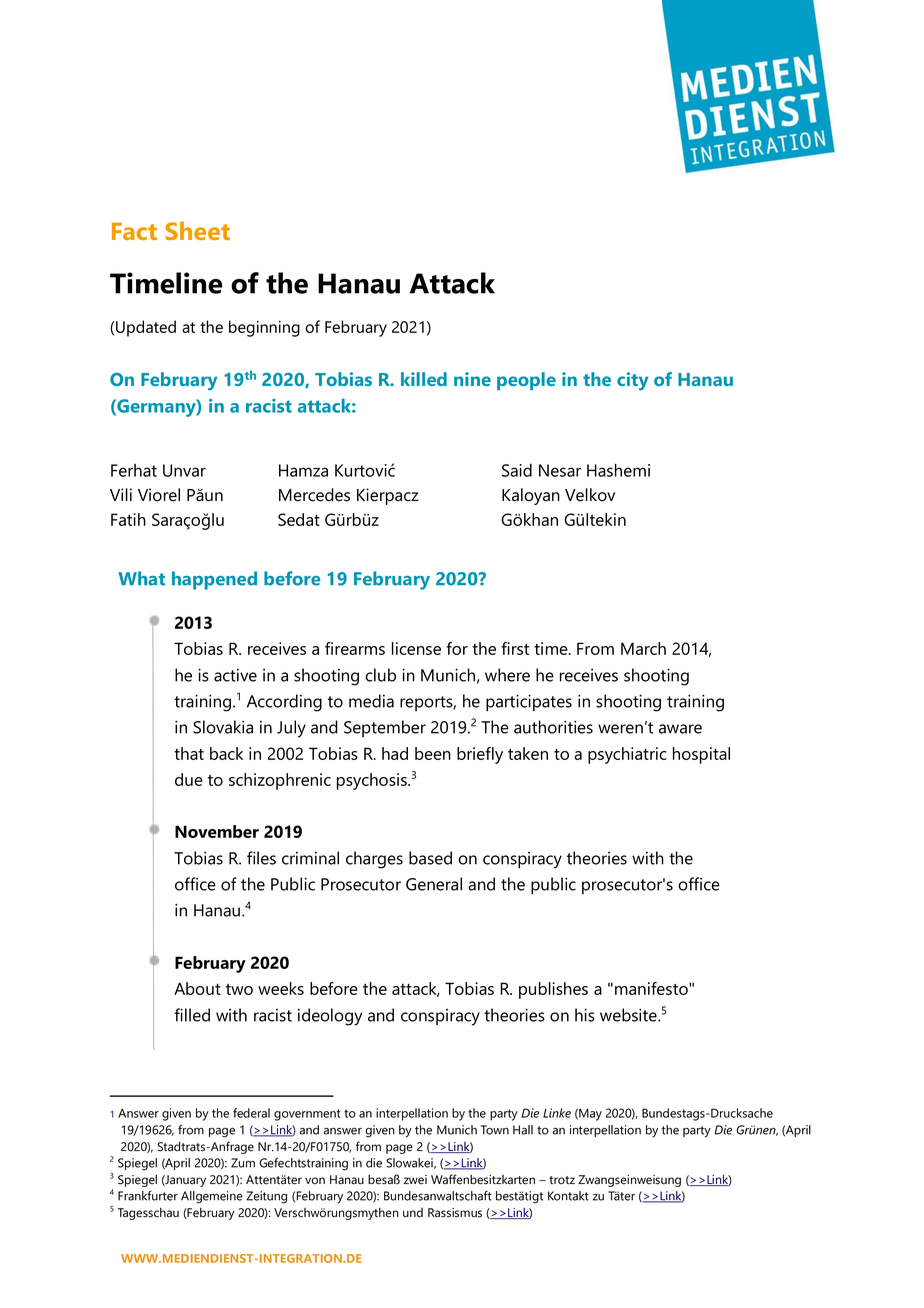 Image resolution: width=924 pixels, height=1308 pixels. I want to click on manifesto, so click(652, 988).
